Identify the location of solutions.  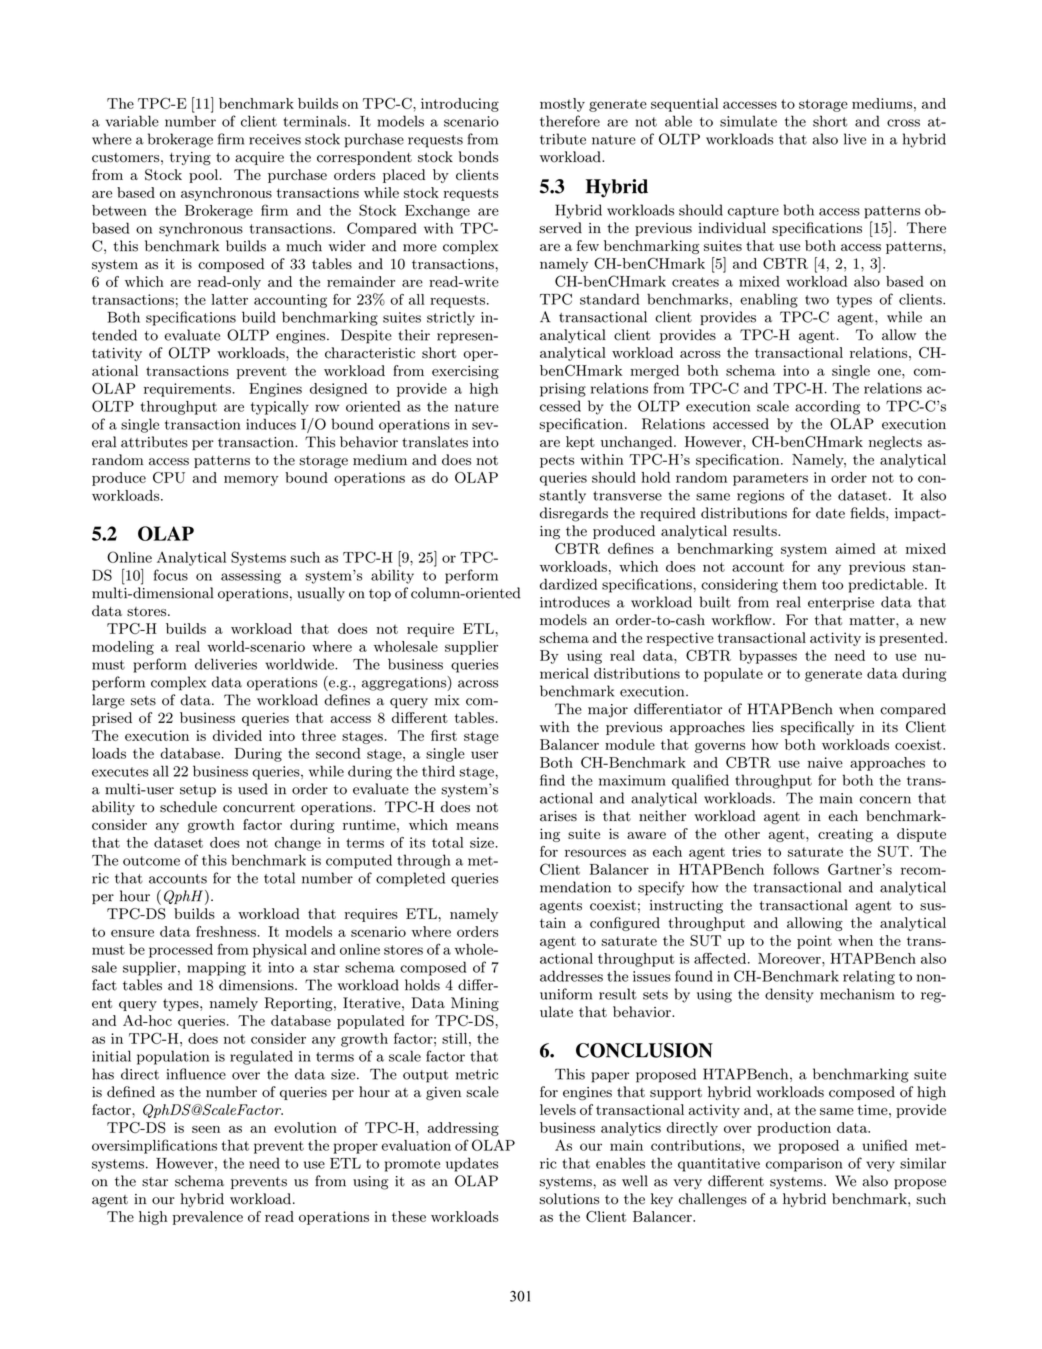
(569, 1199).
